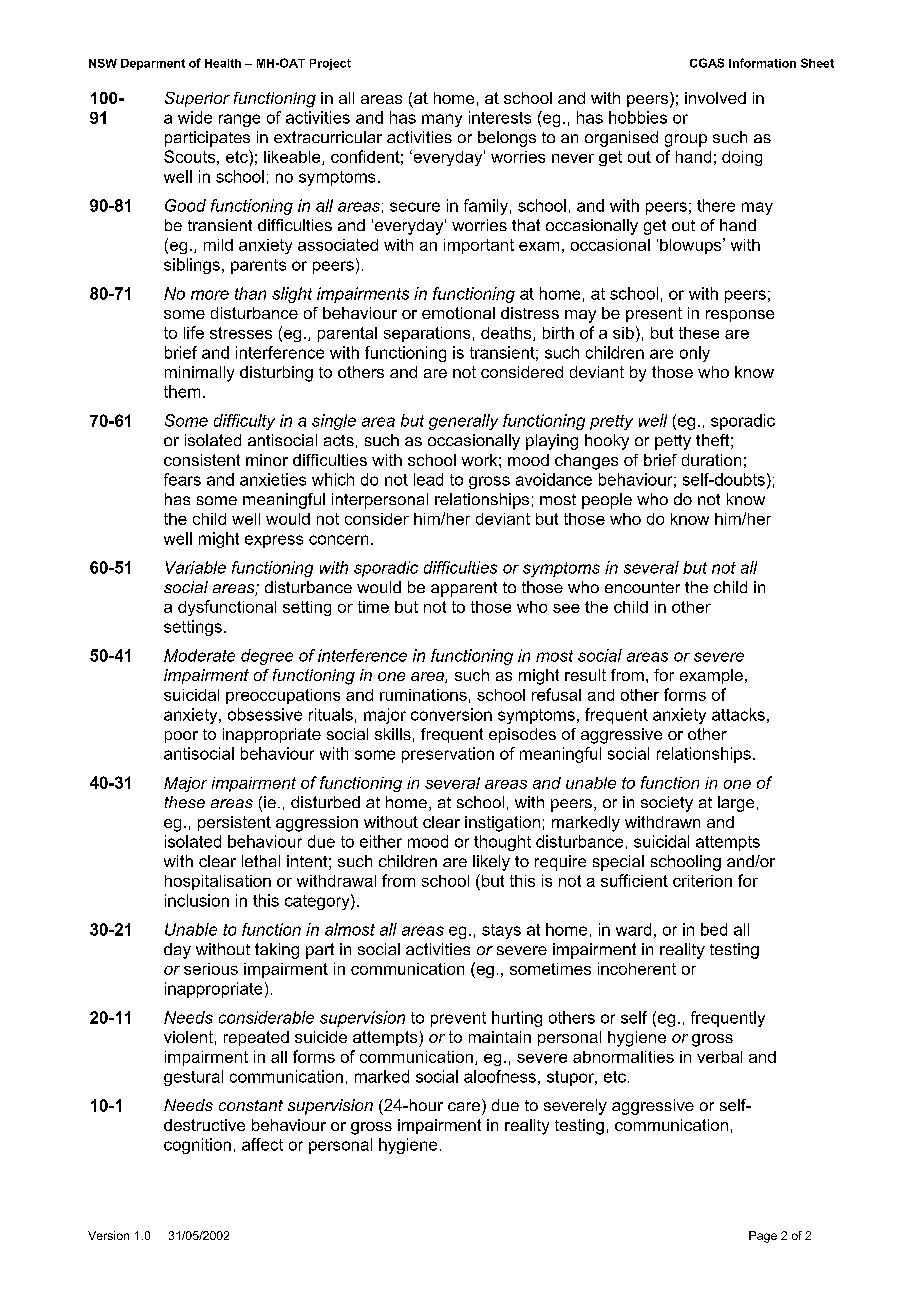 This page has width=924, height=1308. I want to click on attacks, so click(738, 714).
